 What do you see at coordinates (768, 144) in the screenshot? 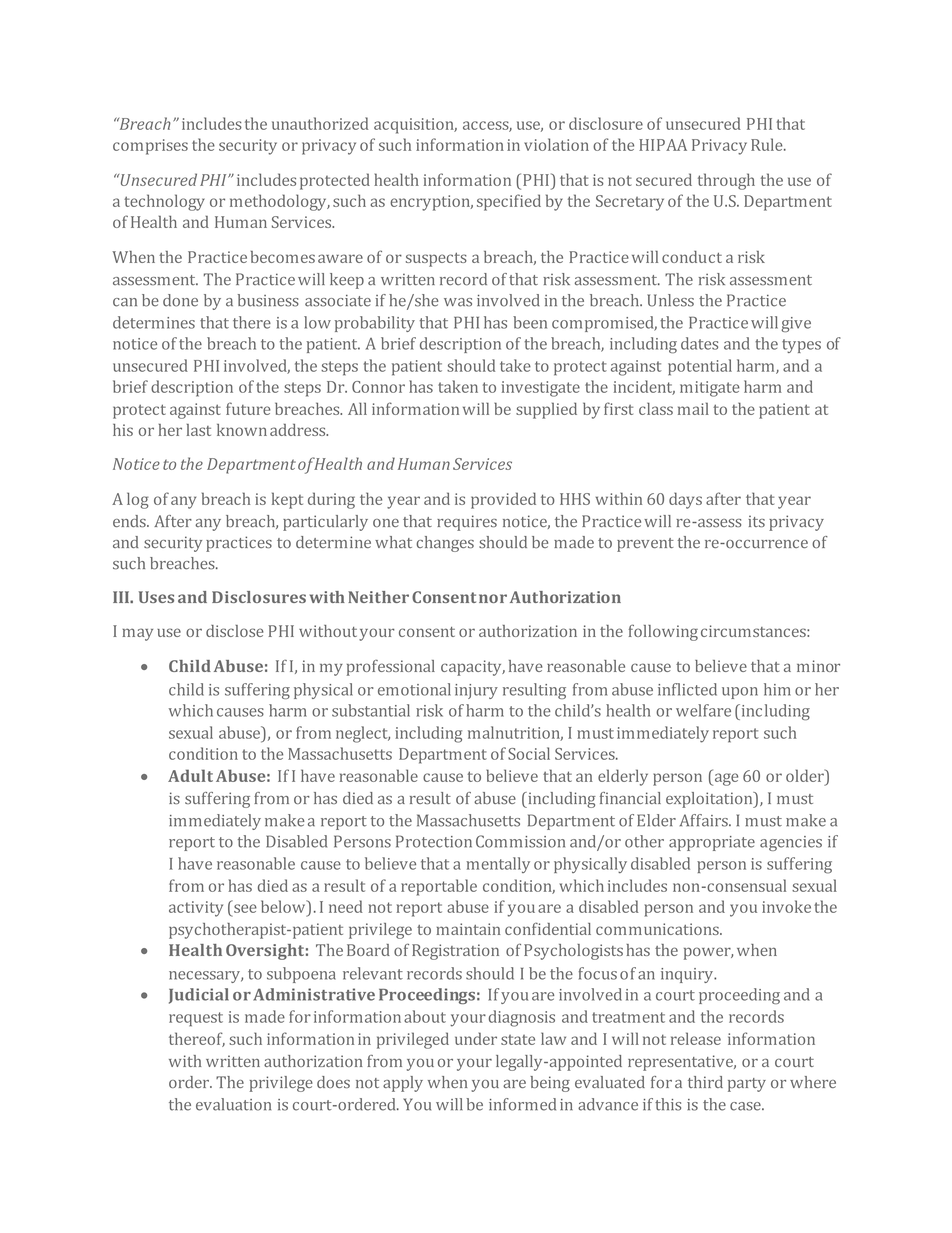
I see `Rule` at bounding box center [768, 144].
